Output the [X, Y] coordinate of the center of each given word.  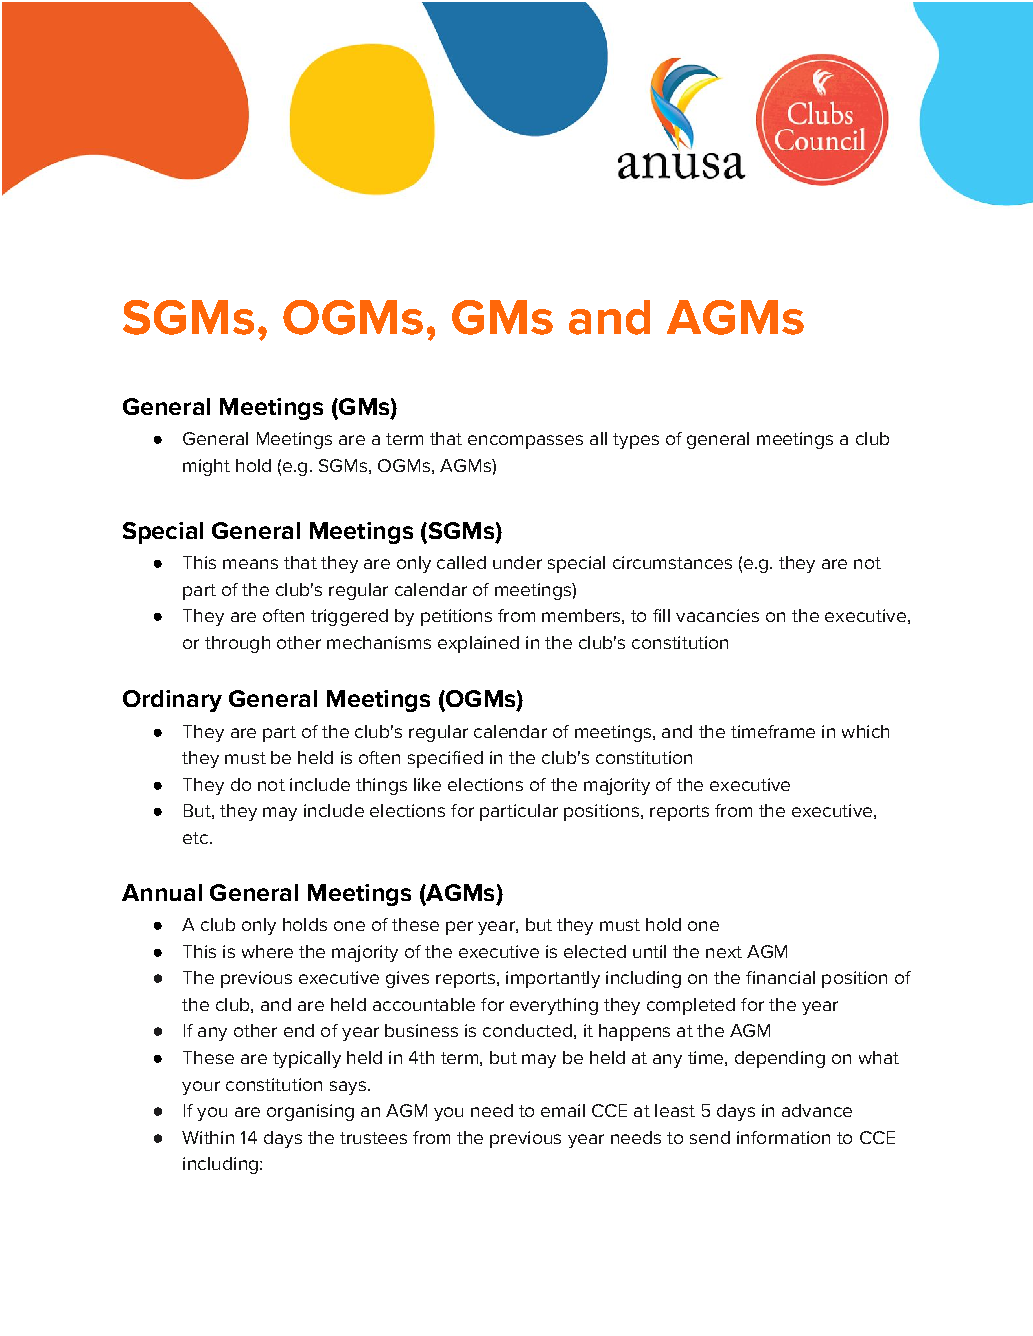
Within [208, 1137]
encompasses [525, 442]
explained [478, 644]
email [563, 1110]
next [724, 952]
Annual [162, 892]
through [237, 644]
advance [817, 1110]
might [206, 467]
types [636, 441]
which [865, 731]
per [459, 928]
